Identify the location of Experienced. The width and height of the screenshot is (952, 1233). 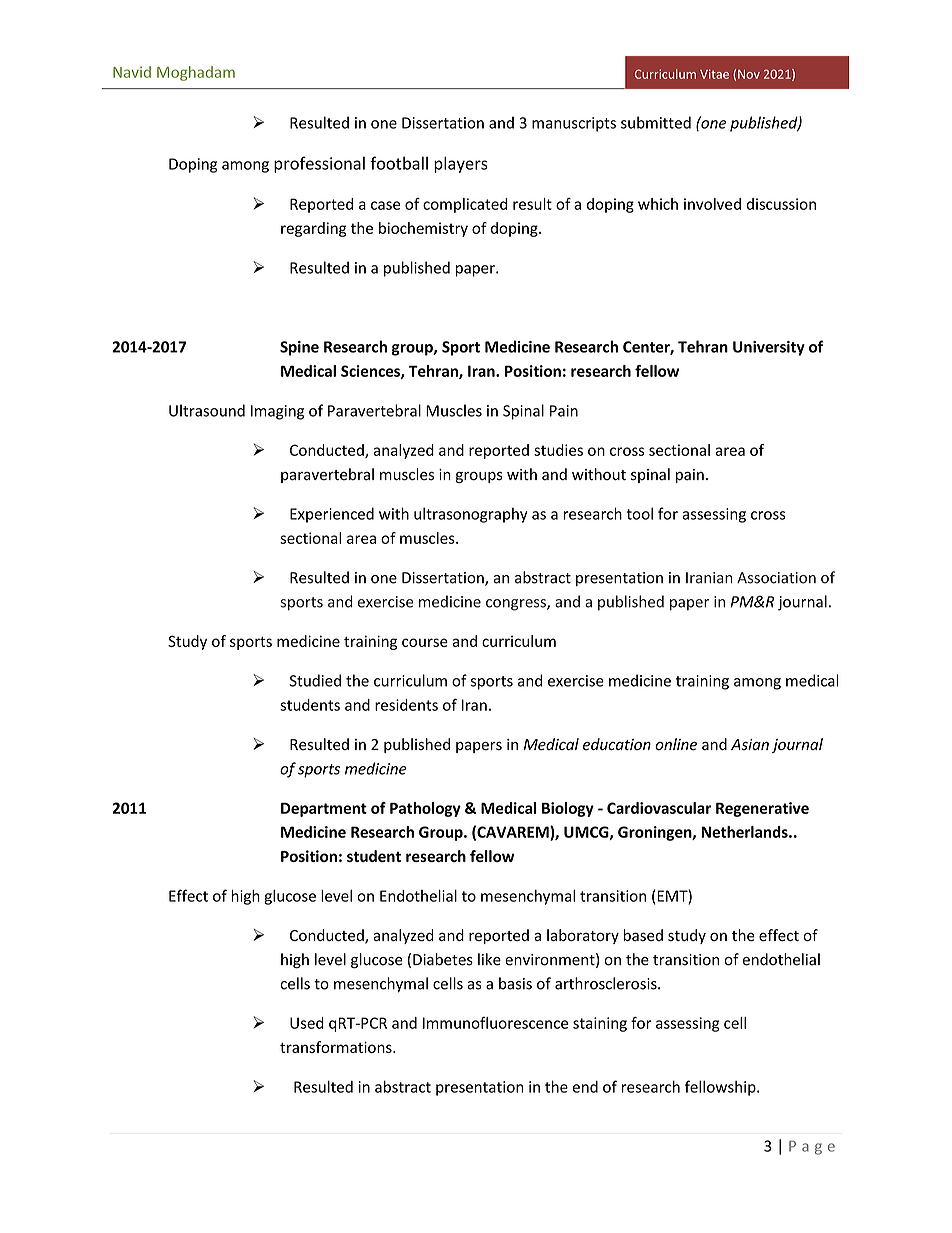
(332, 515).
